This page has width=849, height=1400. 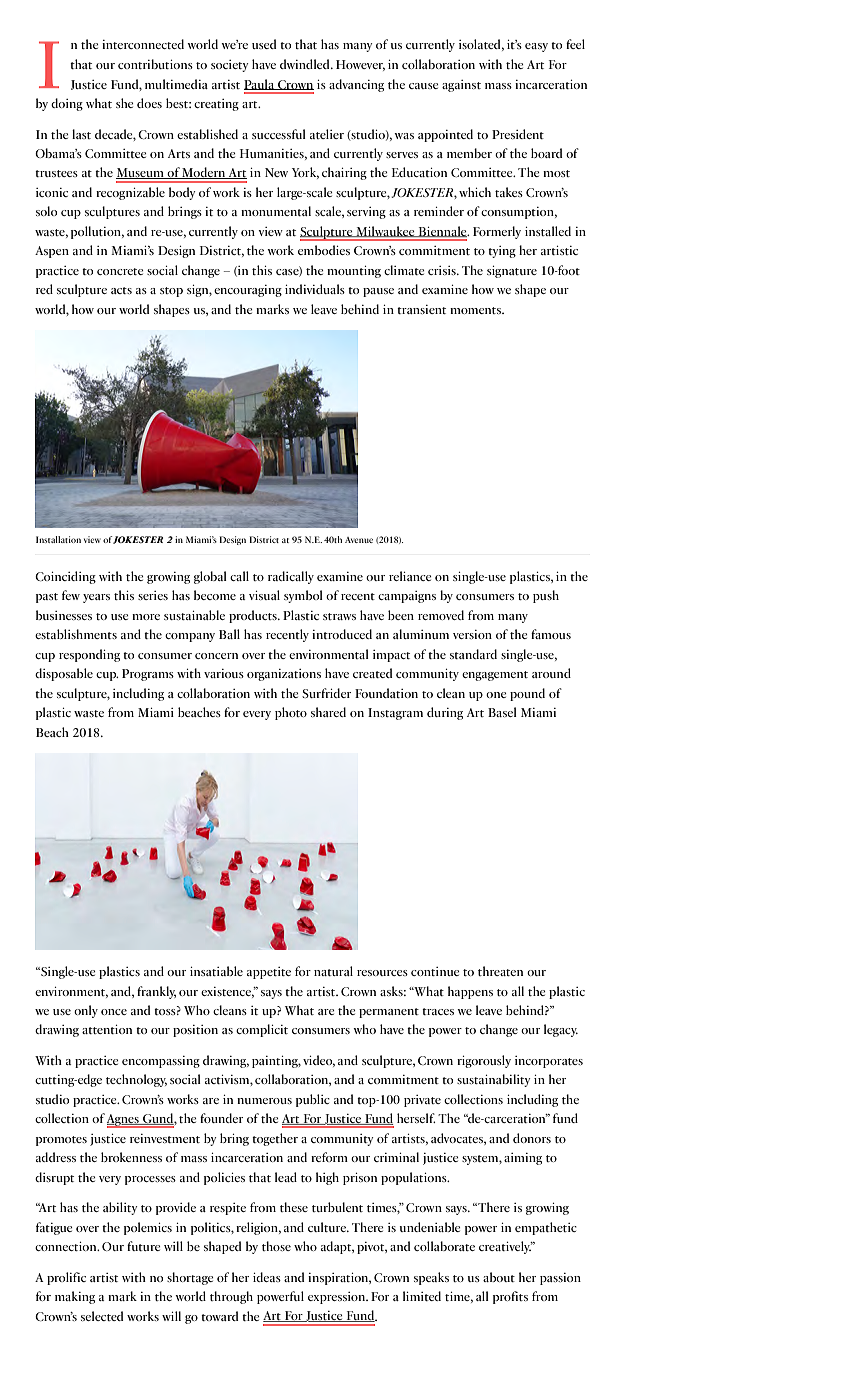 I want to click on responding, so click(x=89, y=655).
